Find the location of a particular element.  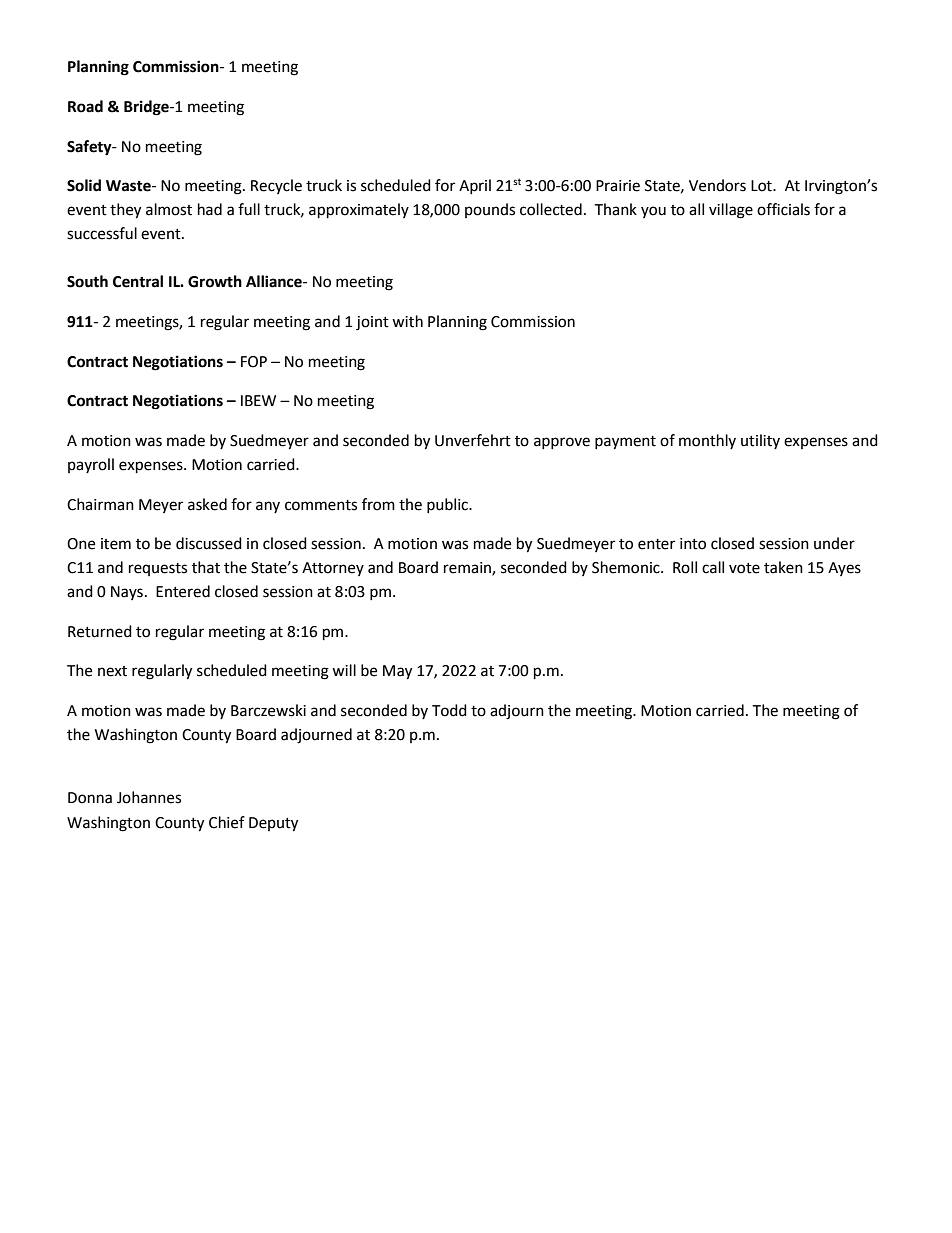

requests is located at coordinates (158, 569).
